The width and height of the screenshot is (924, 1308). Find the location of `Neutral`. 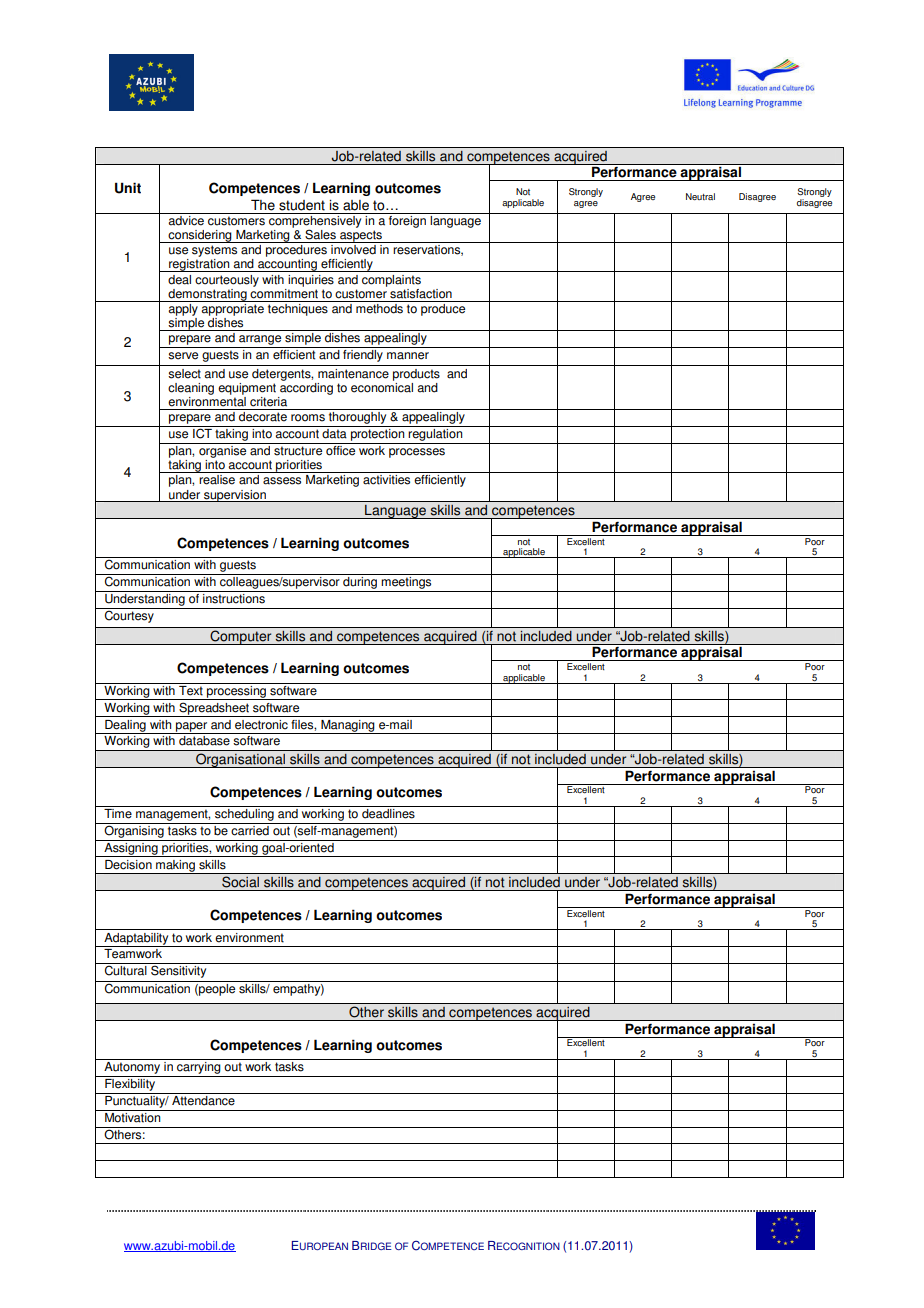

Neutral is located at coordinates (700, 196).
